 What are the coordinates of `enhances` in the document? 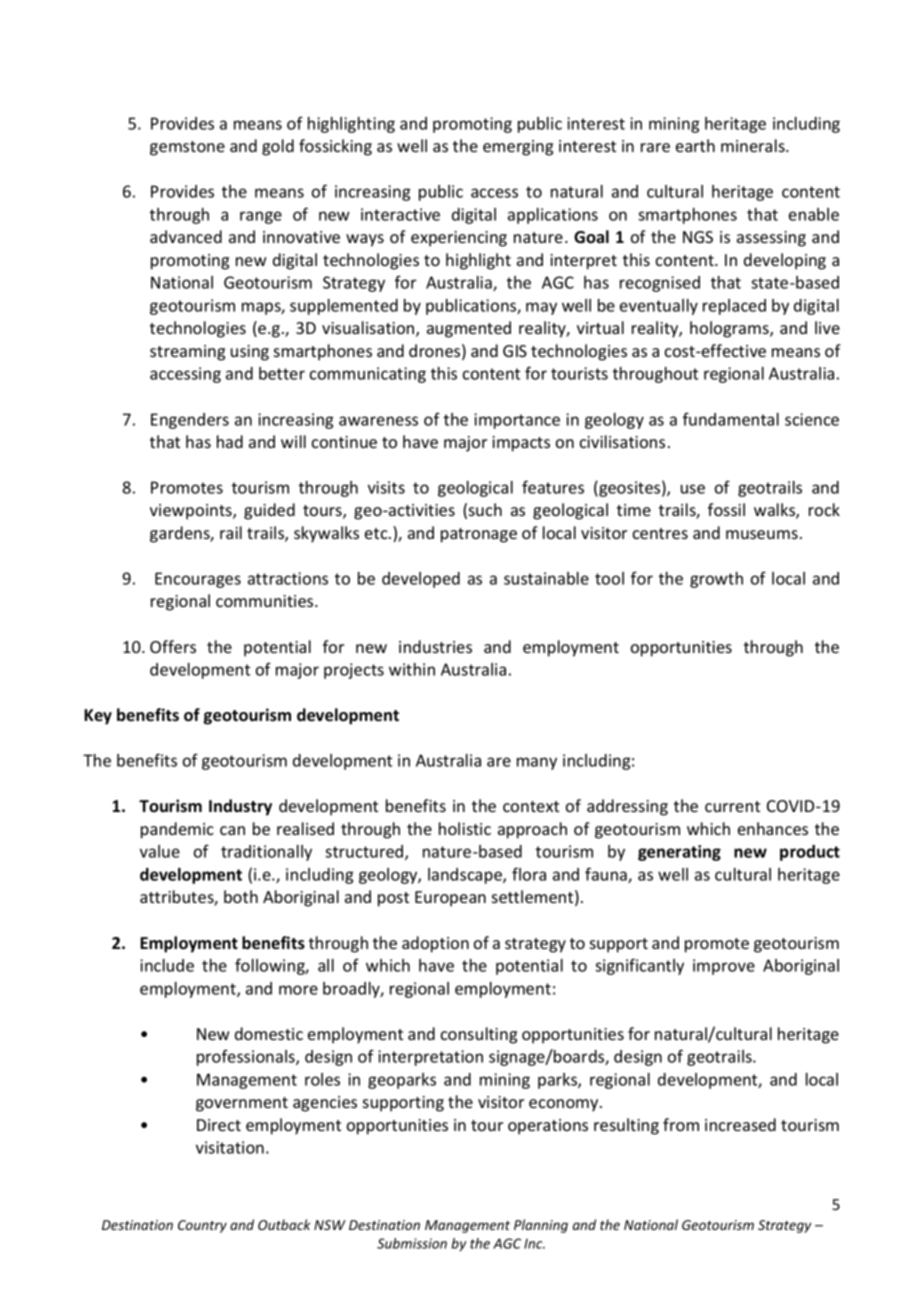 It's located at (773, 828).
